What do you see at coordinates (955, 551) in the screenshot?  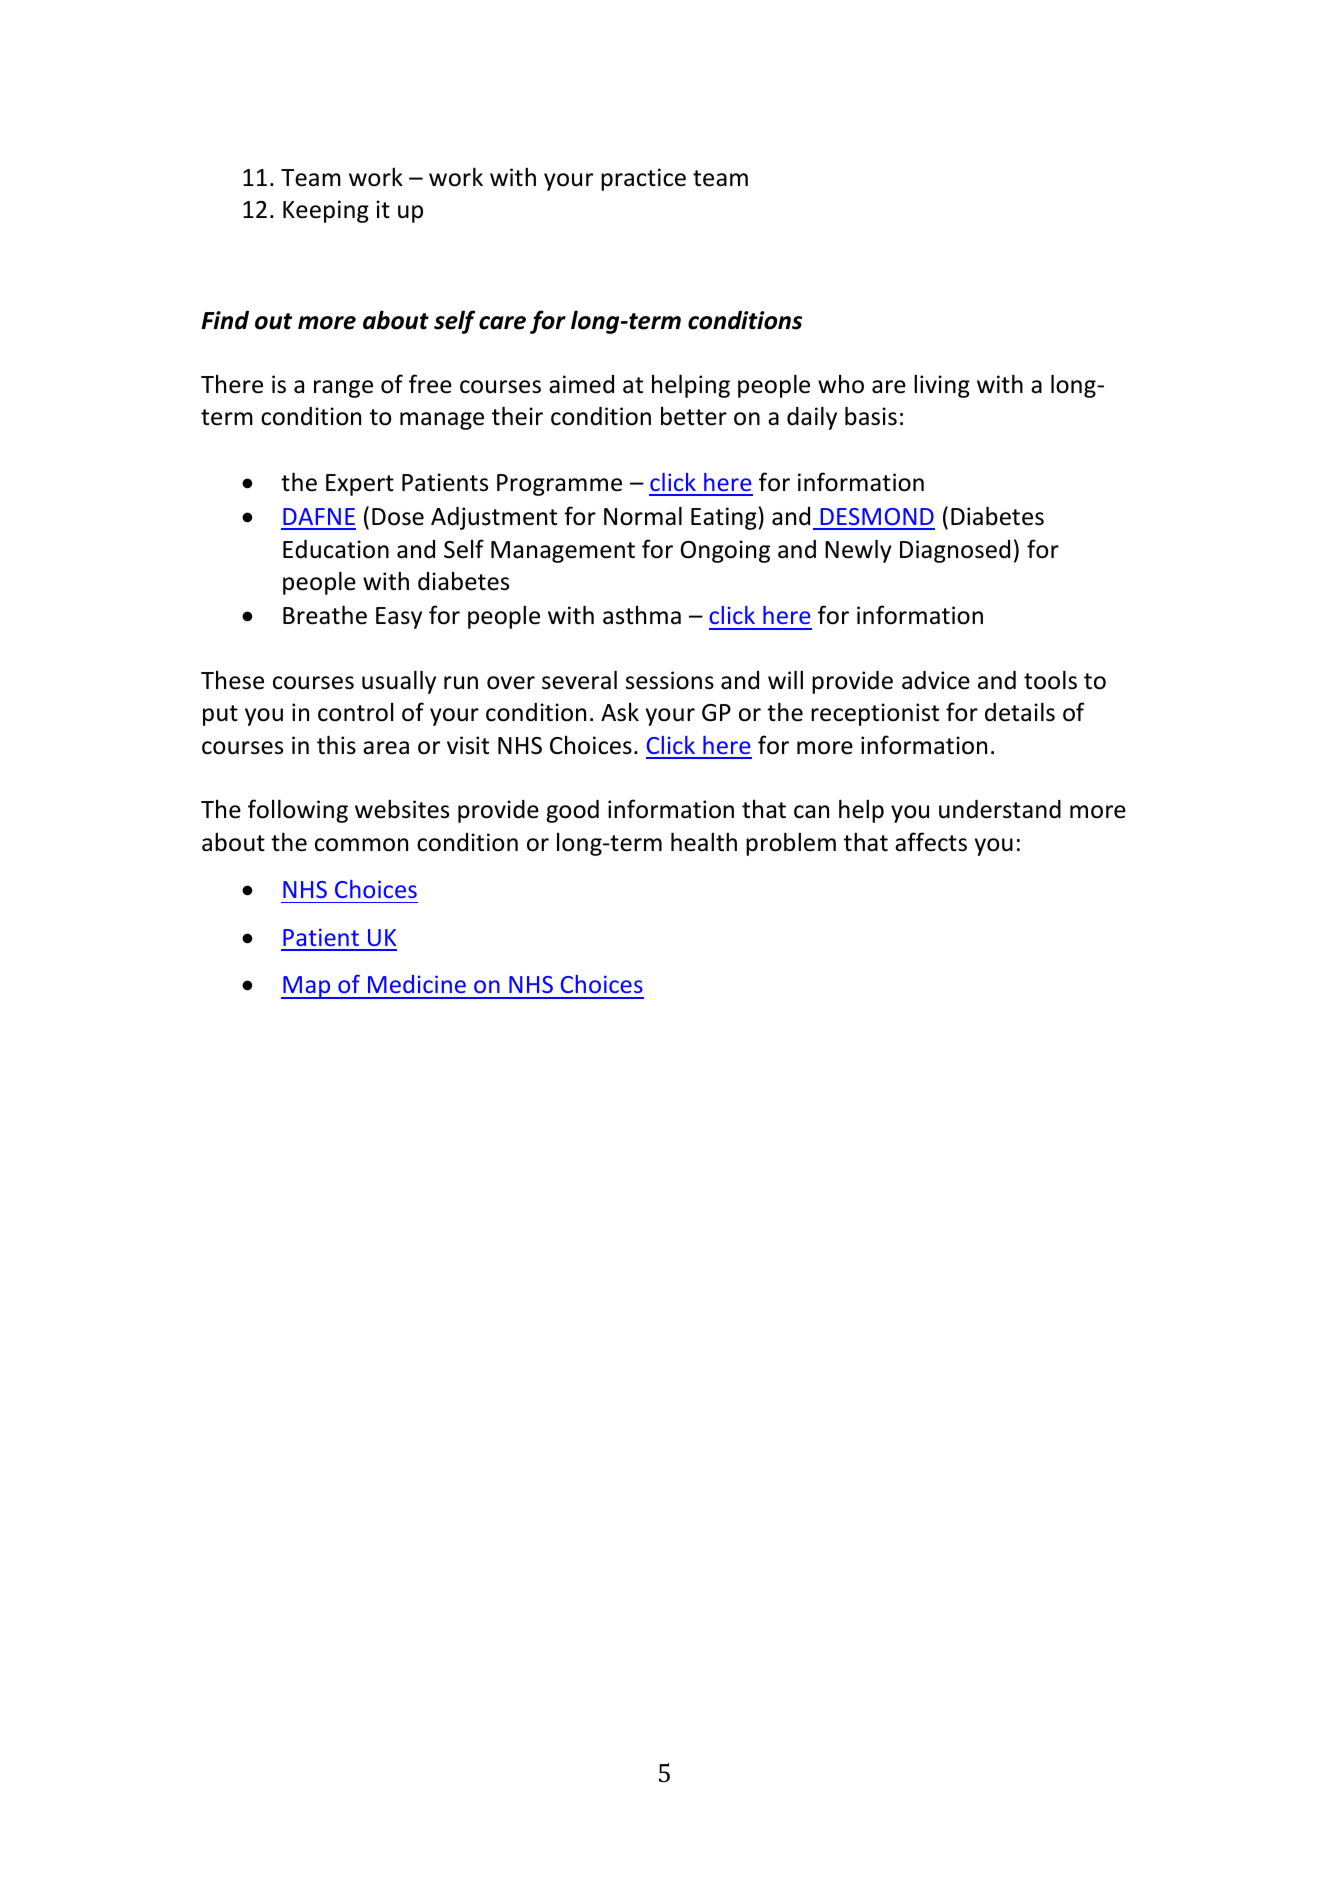 I see `Diagnosed` at bounding box center [955, 551].
